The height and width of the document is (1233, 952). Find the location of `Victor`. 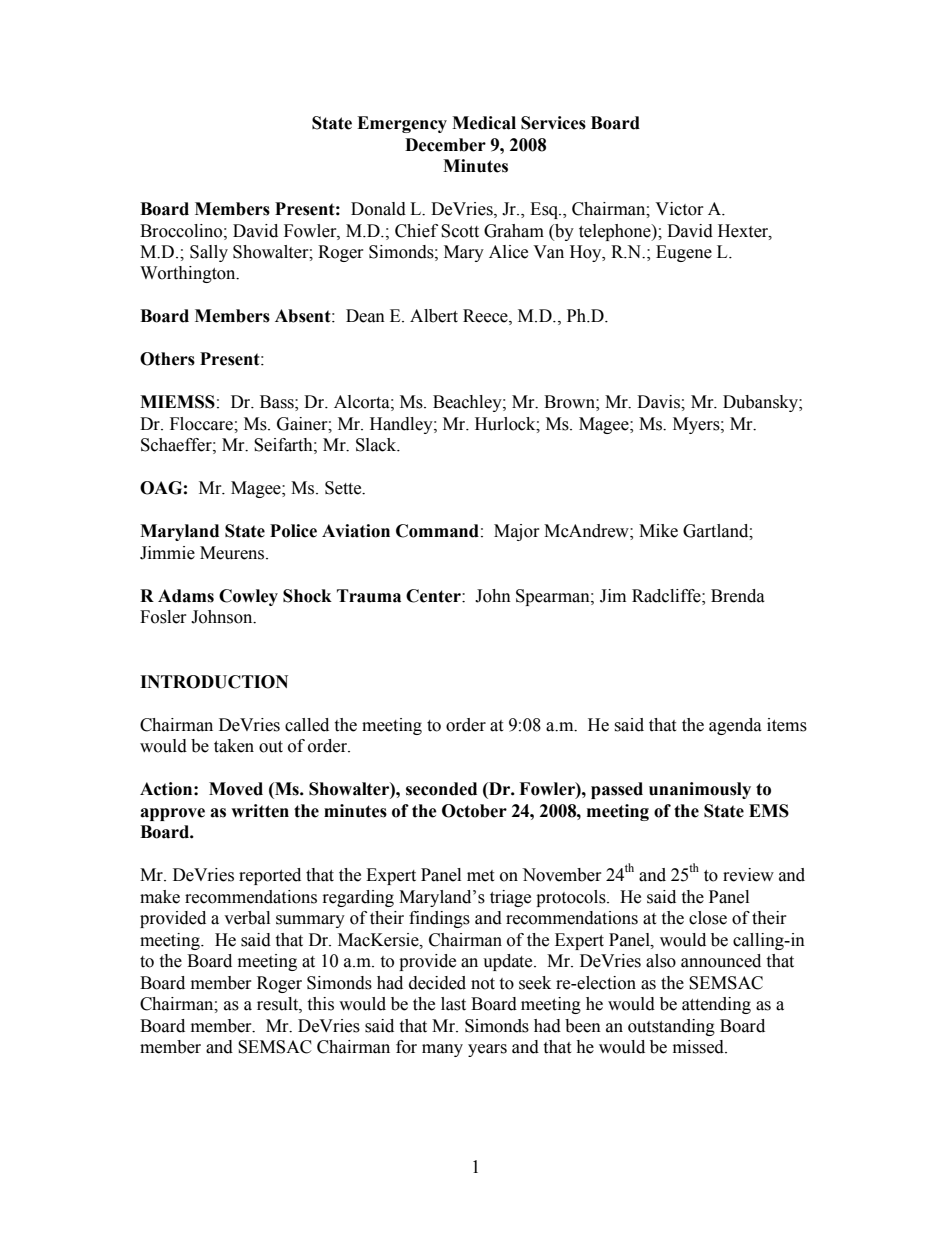

Victor is located at coordinates (679, 209).
